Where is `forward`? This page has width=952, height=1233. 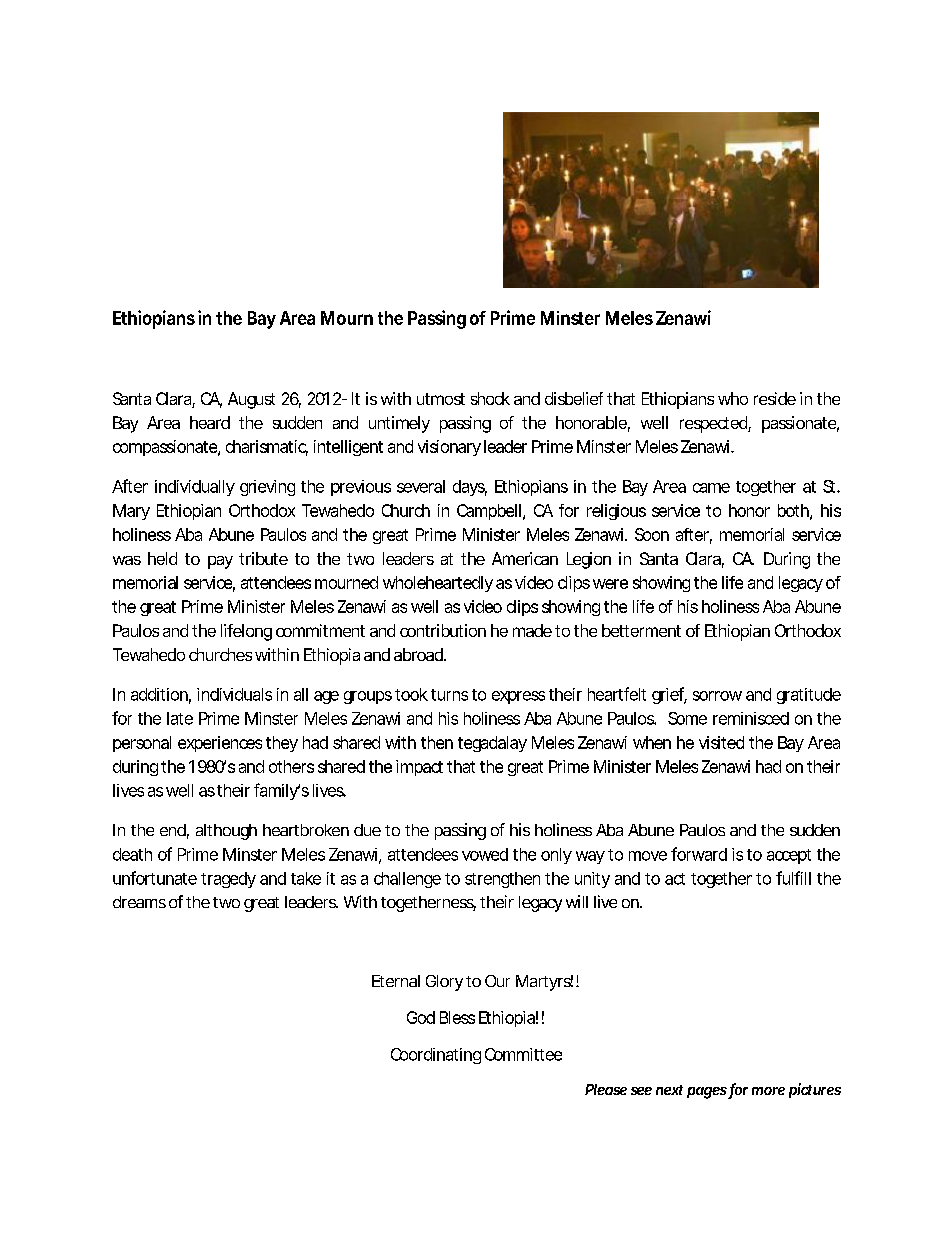
forward is located at coordinates (699, 854).
